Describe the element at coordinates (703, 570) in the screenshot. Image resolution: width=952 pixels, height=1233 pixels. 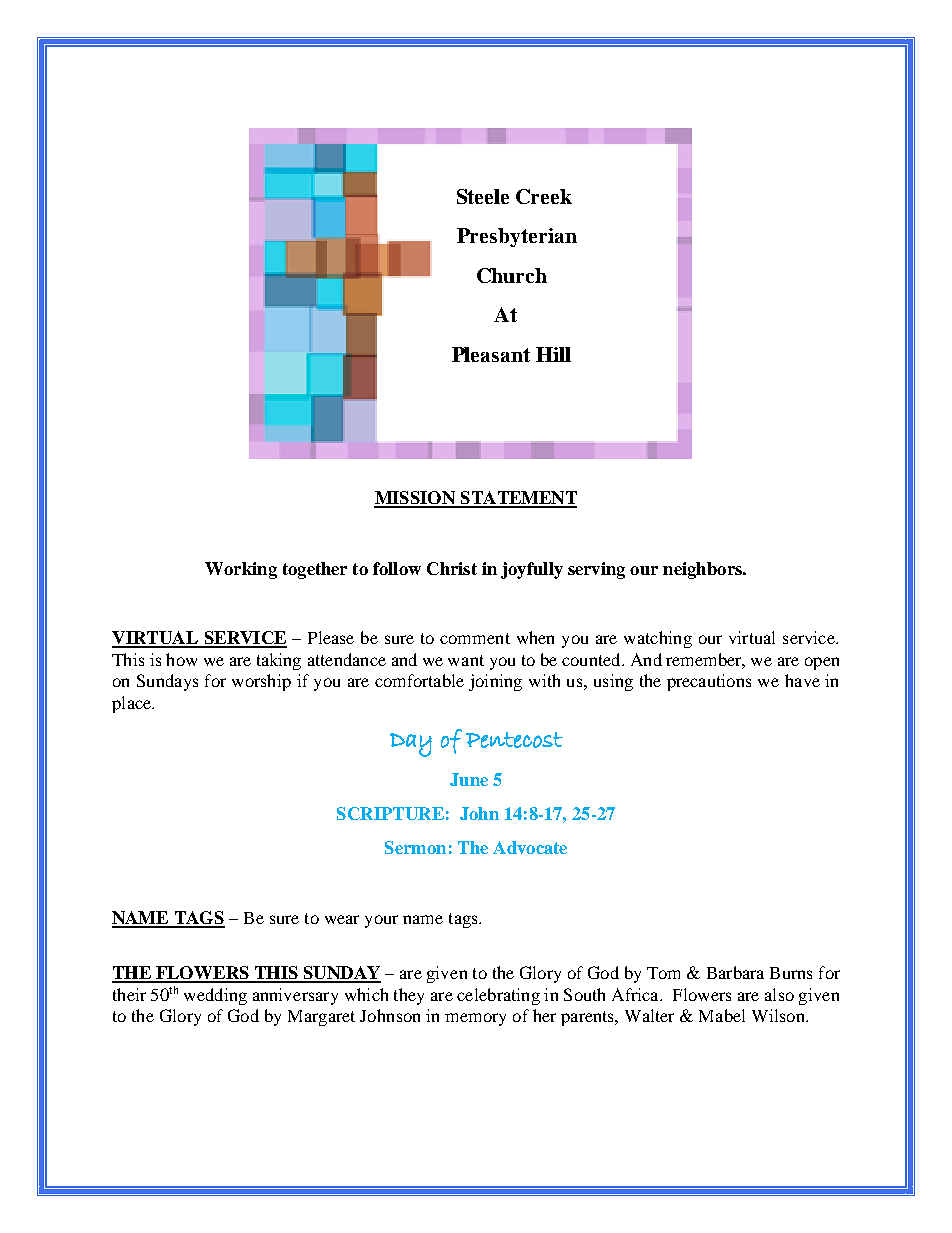
I see `neighbors` at that location.
